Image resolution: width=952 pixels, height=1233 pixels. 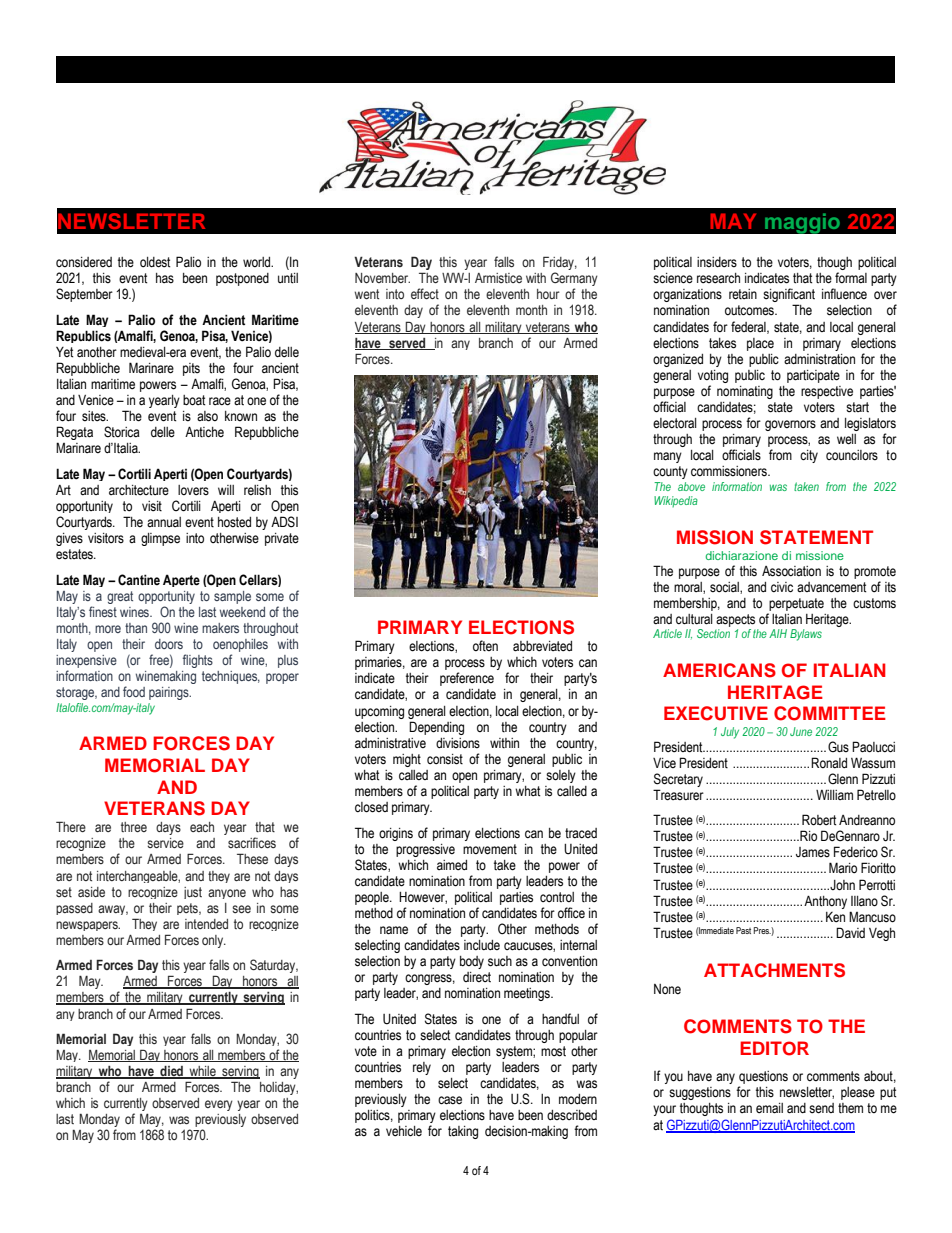 I want to click on three, so click(x=134, y=827).
